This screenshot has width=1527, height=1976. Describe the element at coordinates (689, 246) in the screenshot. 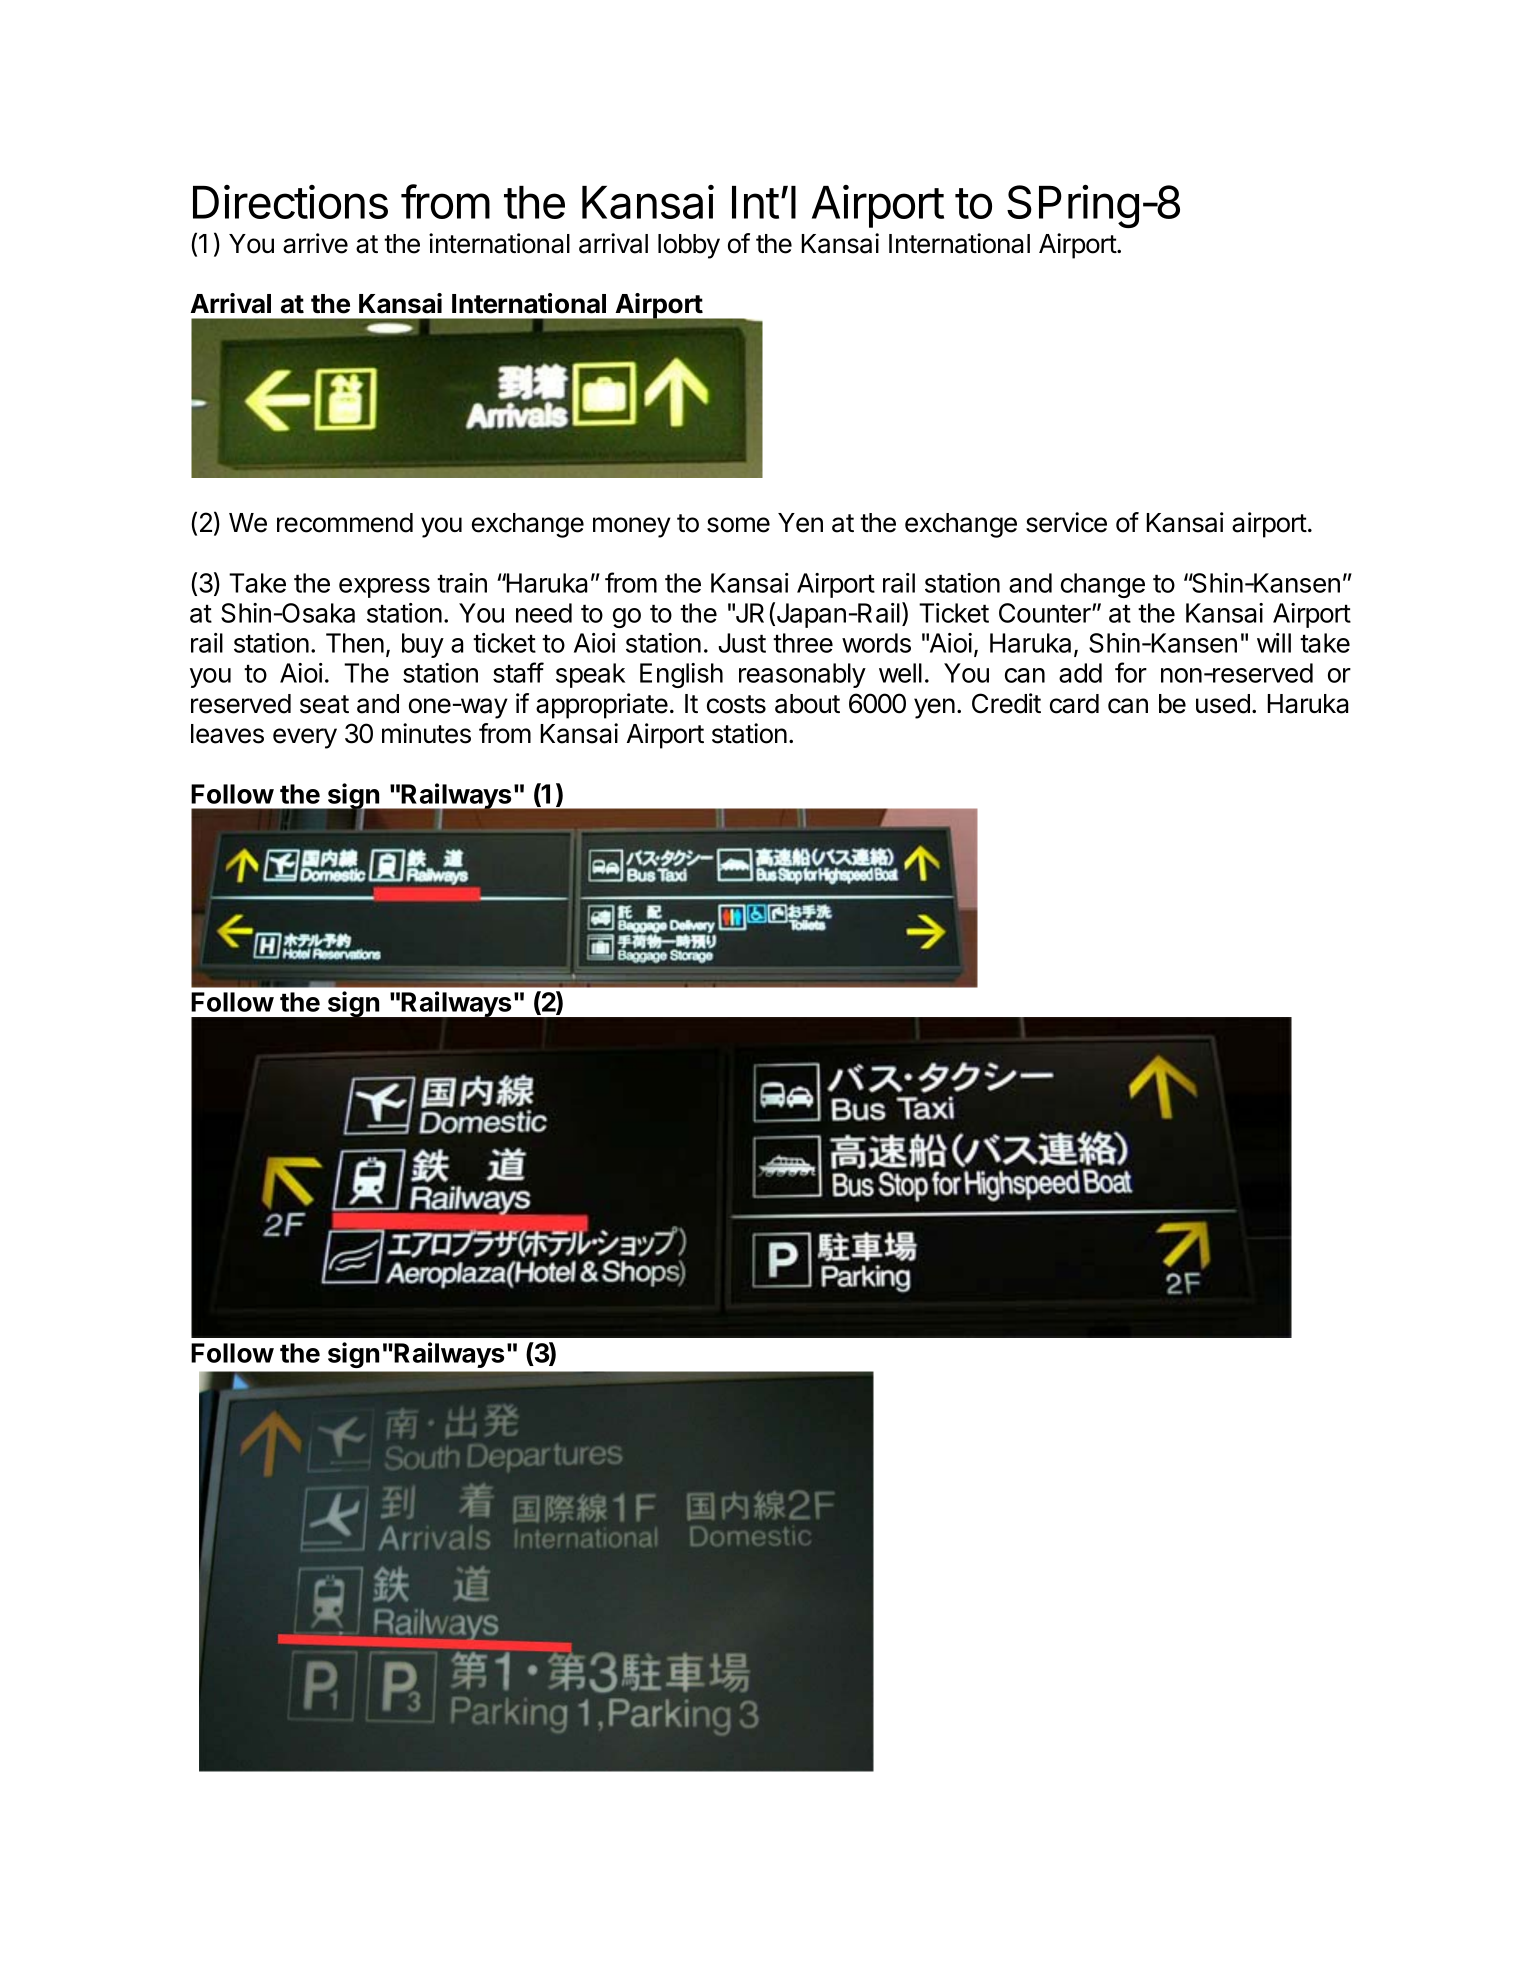

I see `lobby` at that location.
